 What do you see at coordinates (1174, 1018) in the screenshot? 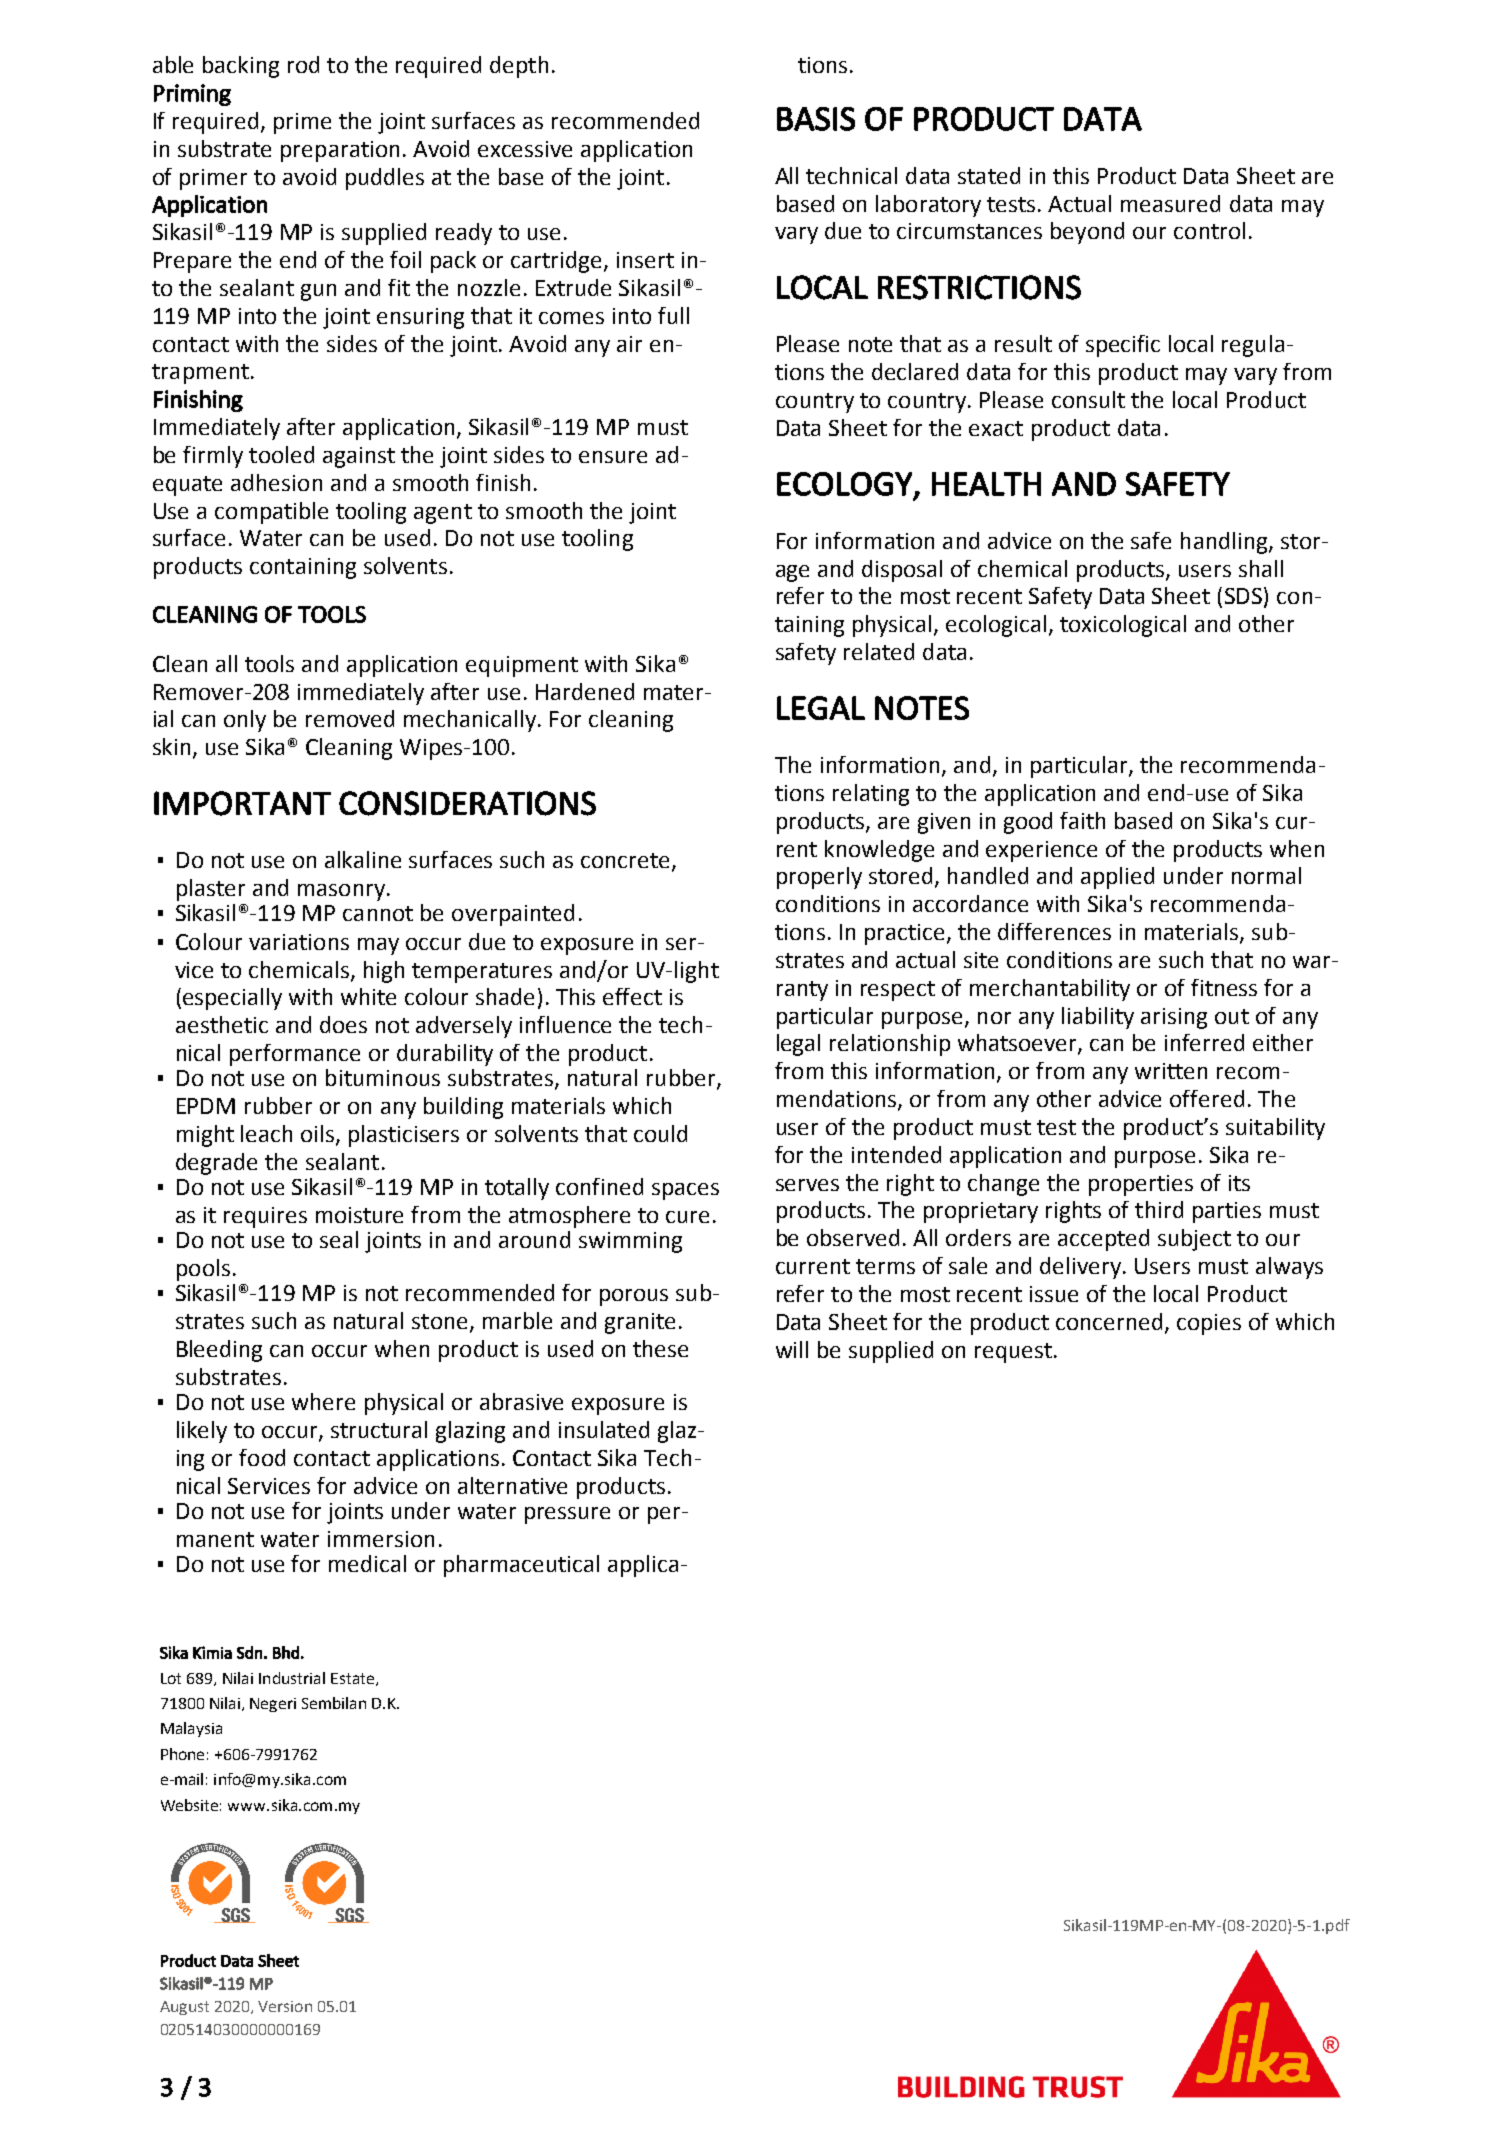
I see `arising` at bounding box center [1174, 1018].
